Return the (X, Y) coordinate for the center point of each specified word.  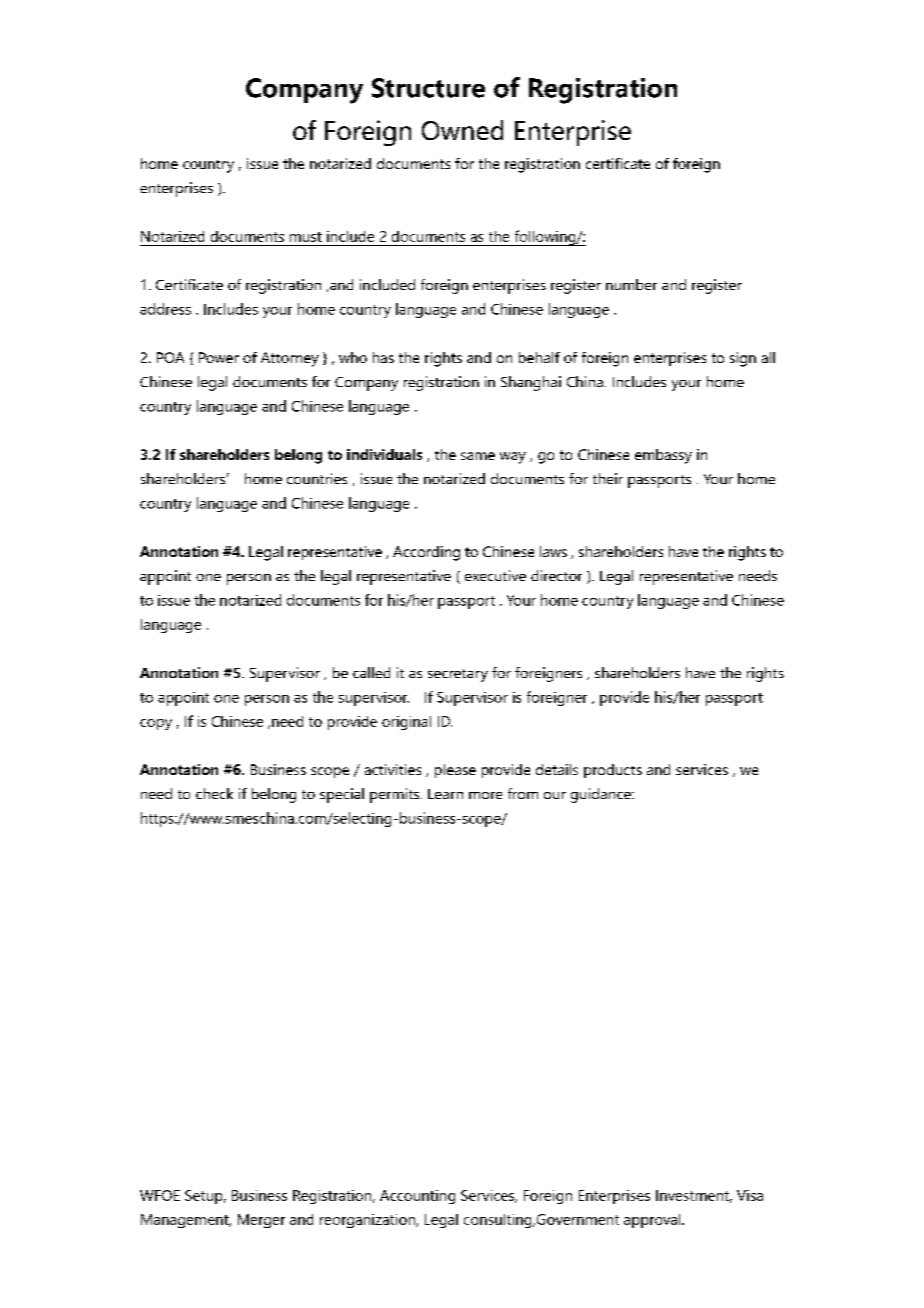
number (631, 284)
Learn (445, 794)
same (478, 456)
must (306, 237)
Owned (462, 130)
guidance (602, 795)
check (214, 793)
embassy (663, 456)
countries (317, 478)
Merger (261, 1221)
